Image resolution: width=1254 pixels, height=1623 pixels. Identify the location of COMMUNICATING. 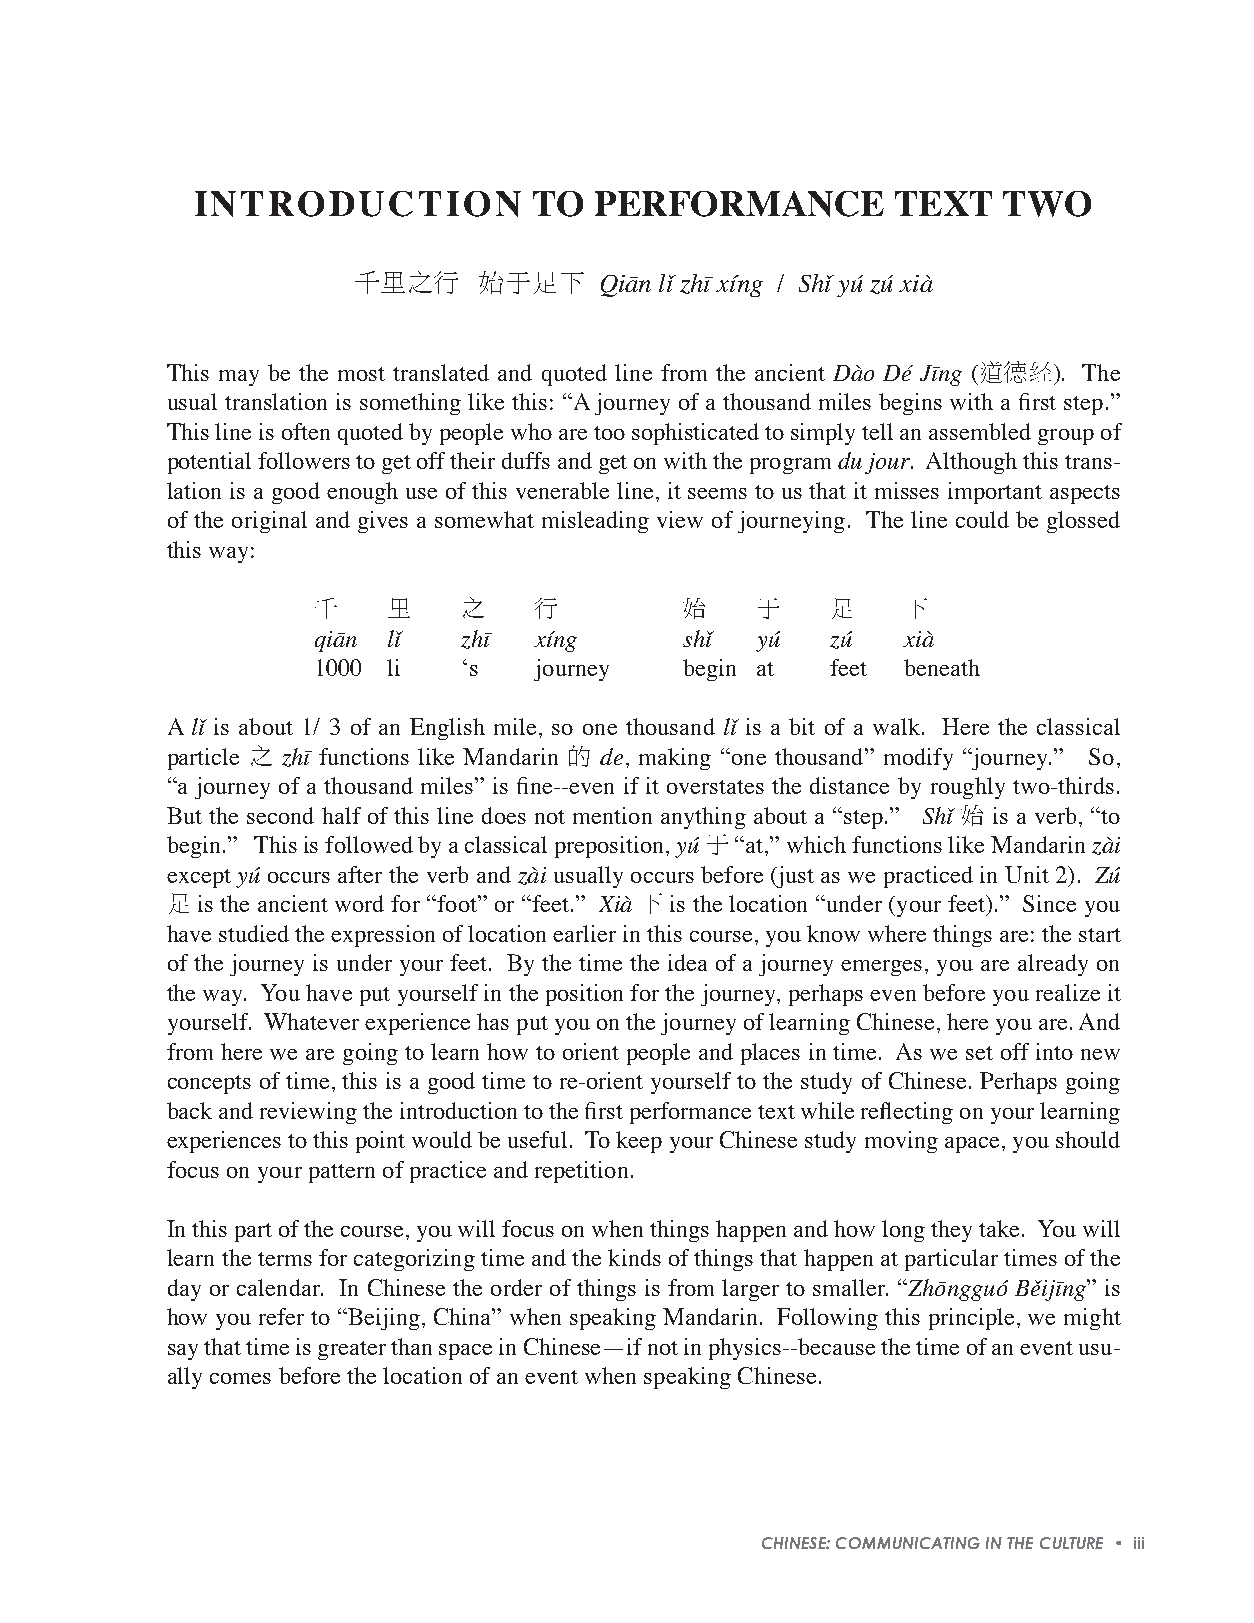
(908, 1543).
